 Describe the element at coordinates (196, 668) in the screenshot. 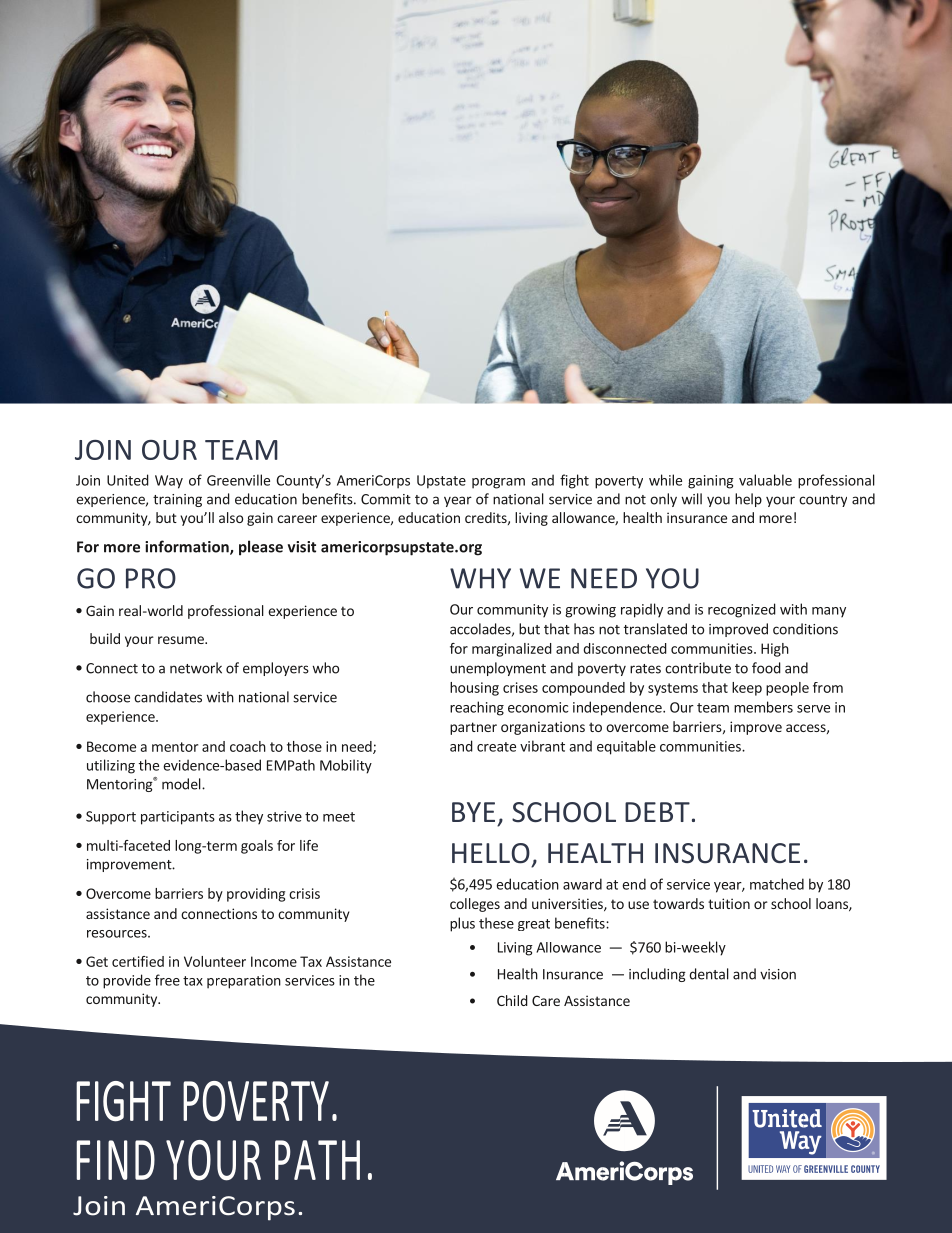

I see `network` at that location.
